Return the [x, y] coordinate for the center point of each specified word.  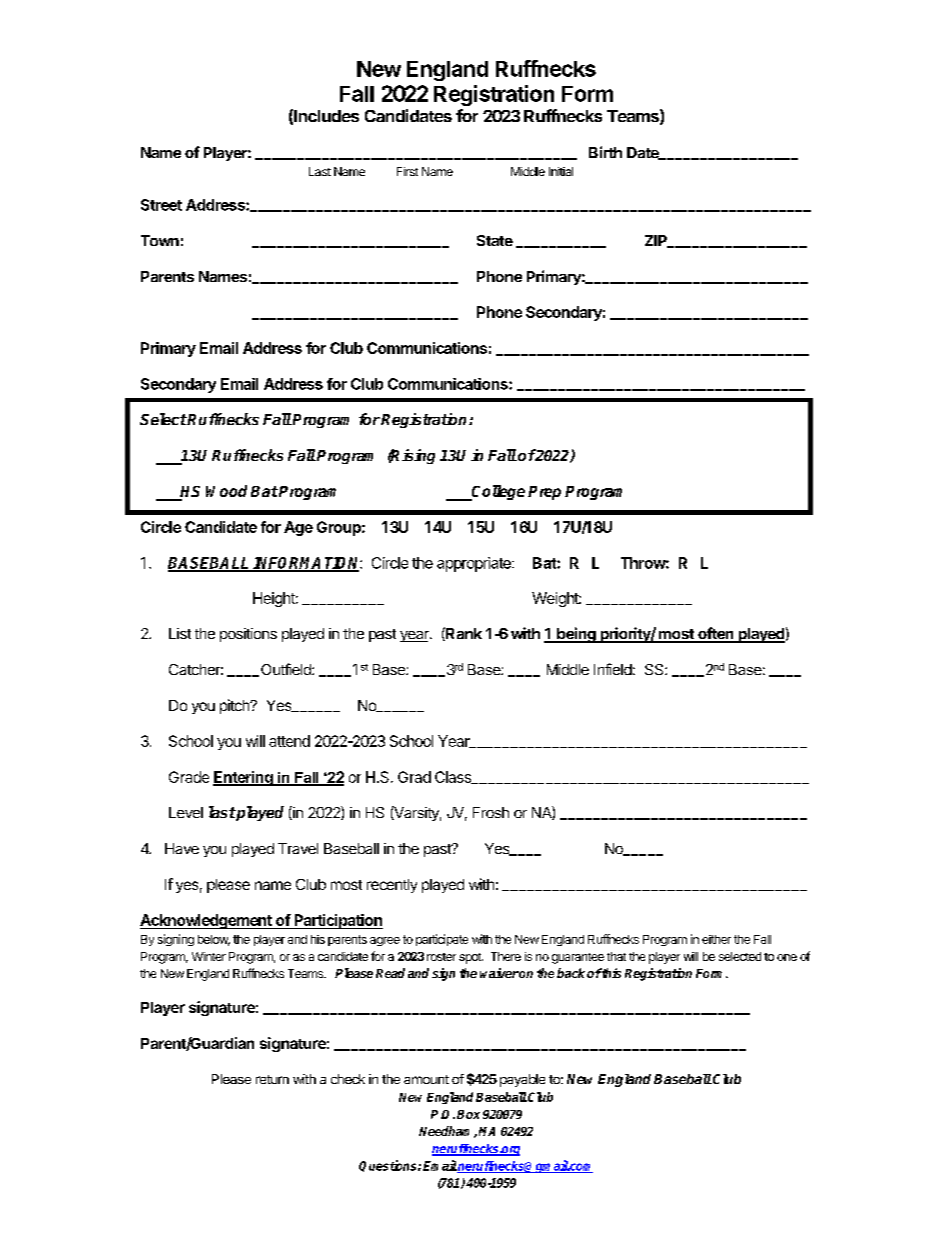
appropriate [475, 564]
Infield [613, 669]
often [716, 634]
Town [160, 240]
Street [161, 205]
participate [442, 940]
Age [298, 528]
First [407, 171]
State [495, 240]
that [616, 956]
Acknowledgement [207, 921]
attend [289, 741]
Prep [544, 493]
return [272, 1079]
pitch [235, 706]
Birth [605, 152]
